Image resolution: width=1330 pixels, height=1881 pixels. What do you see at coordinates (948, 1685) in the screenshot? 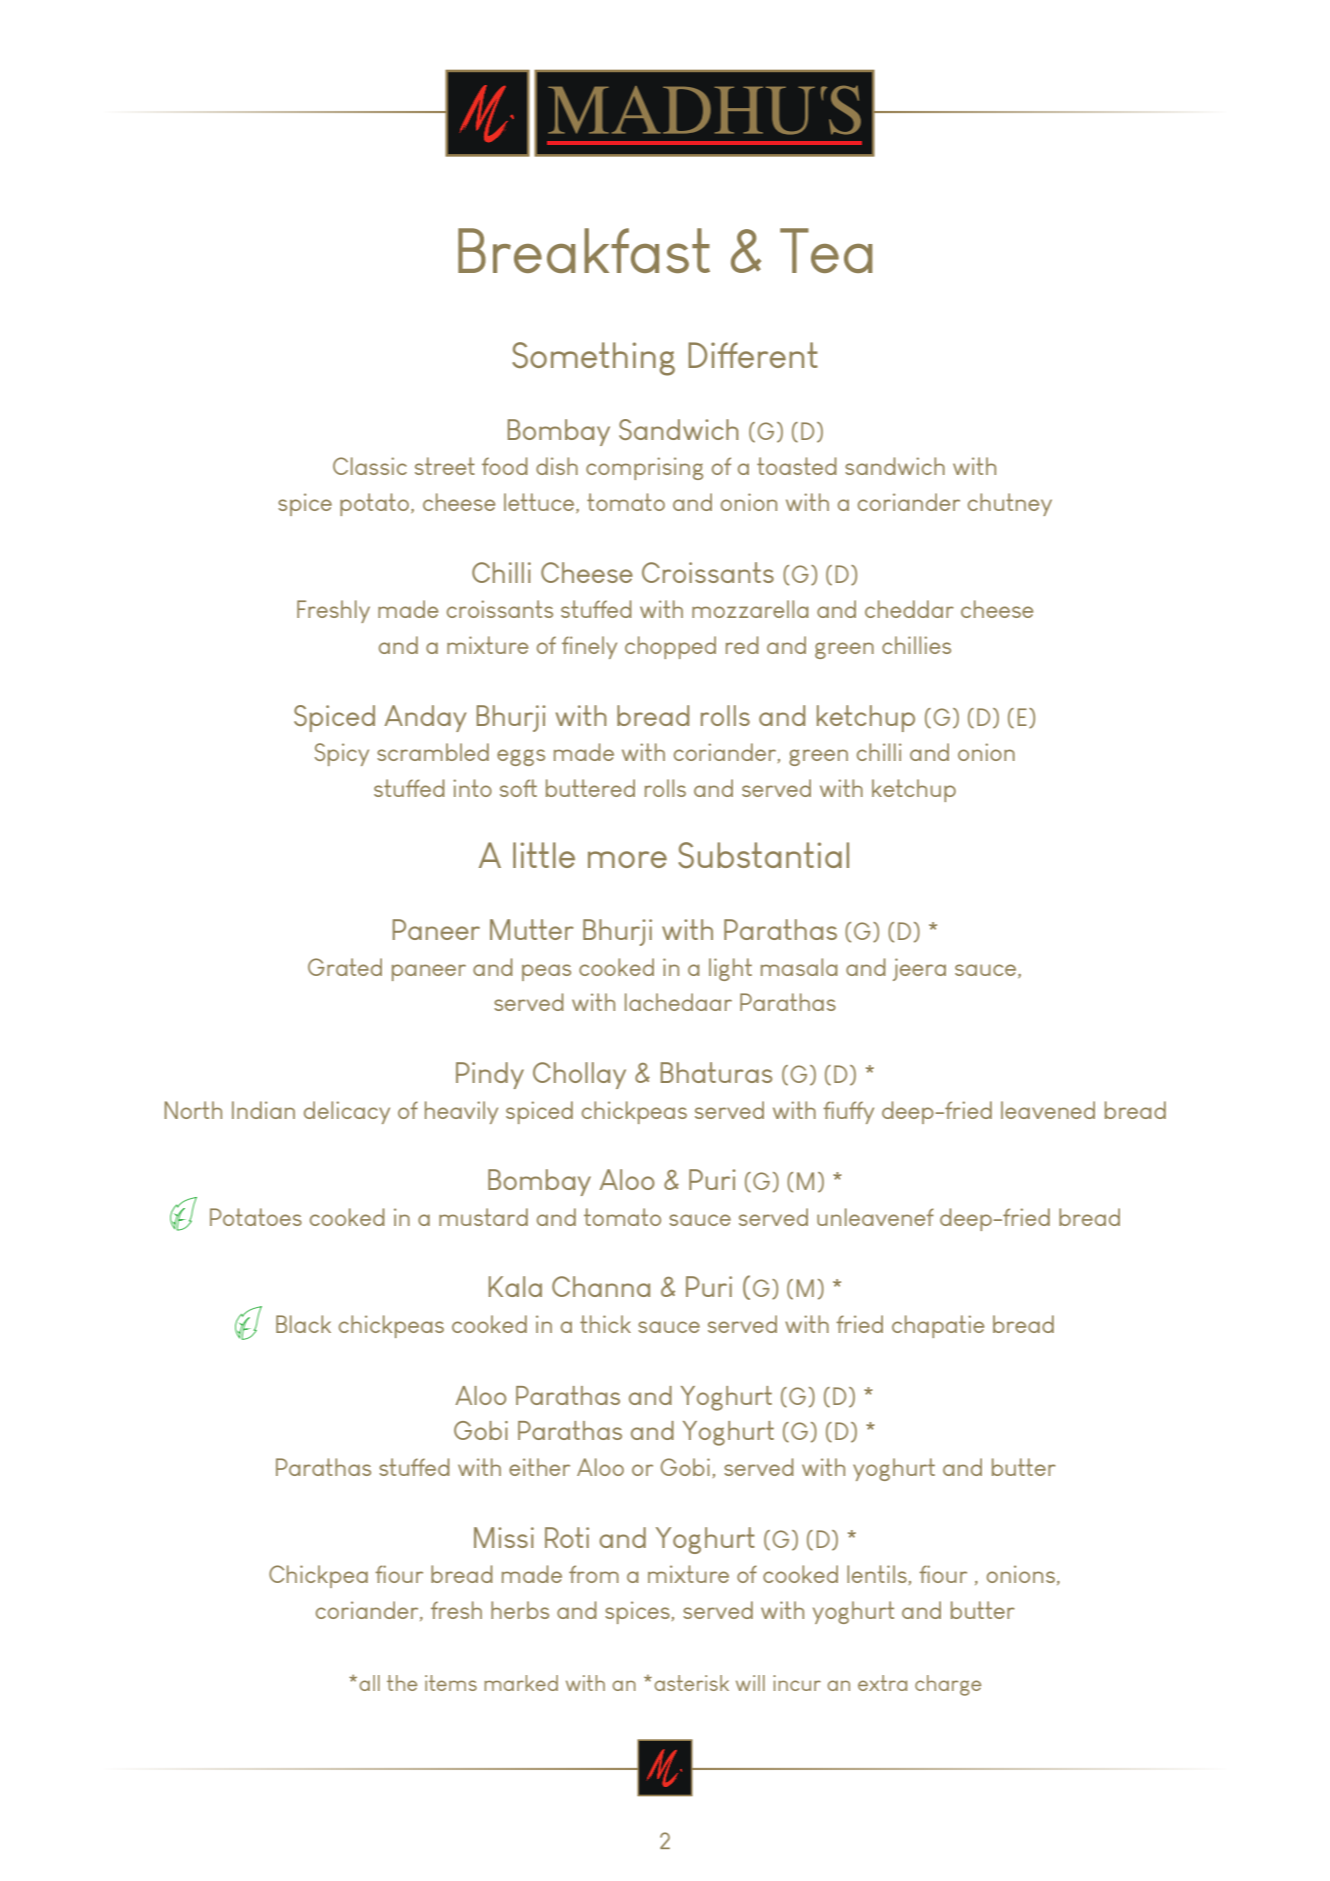
I see `charge` at bounding box center [948, 1685].
